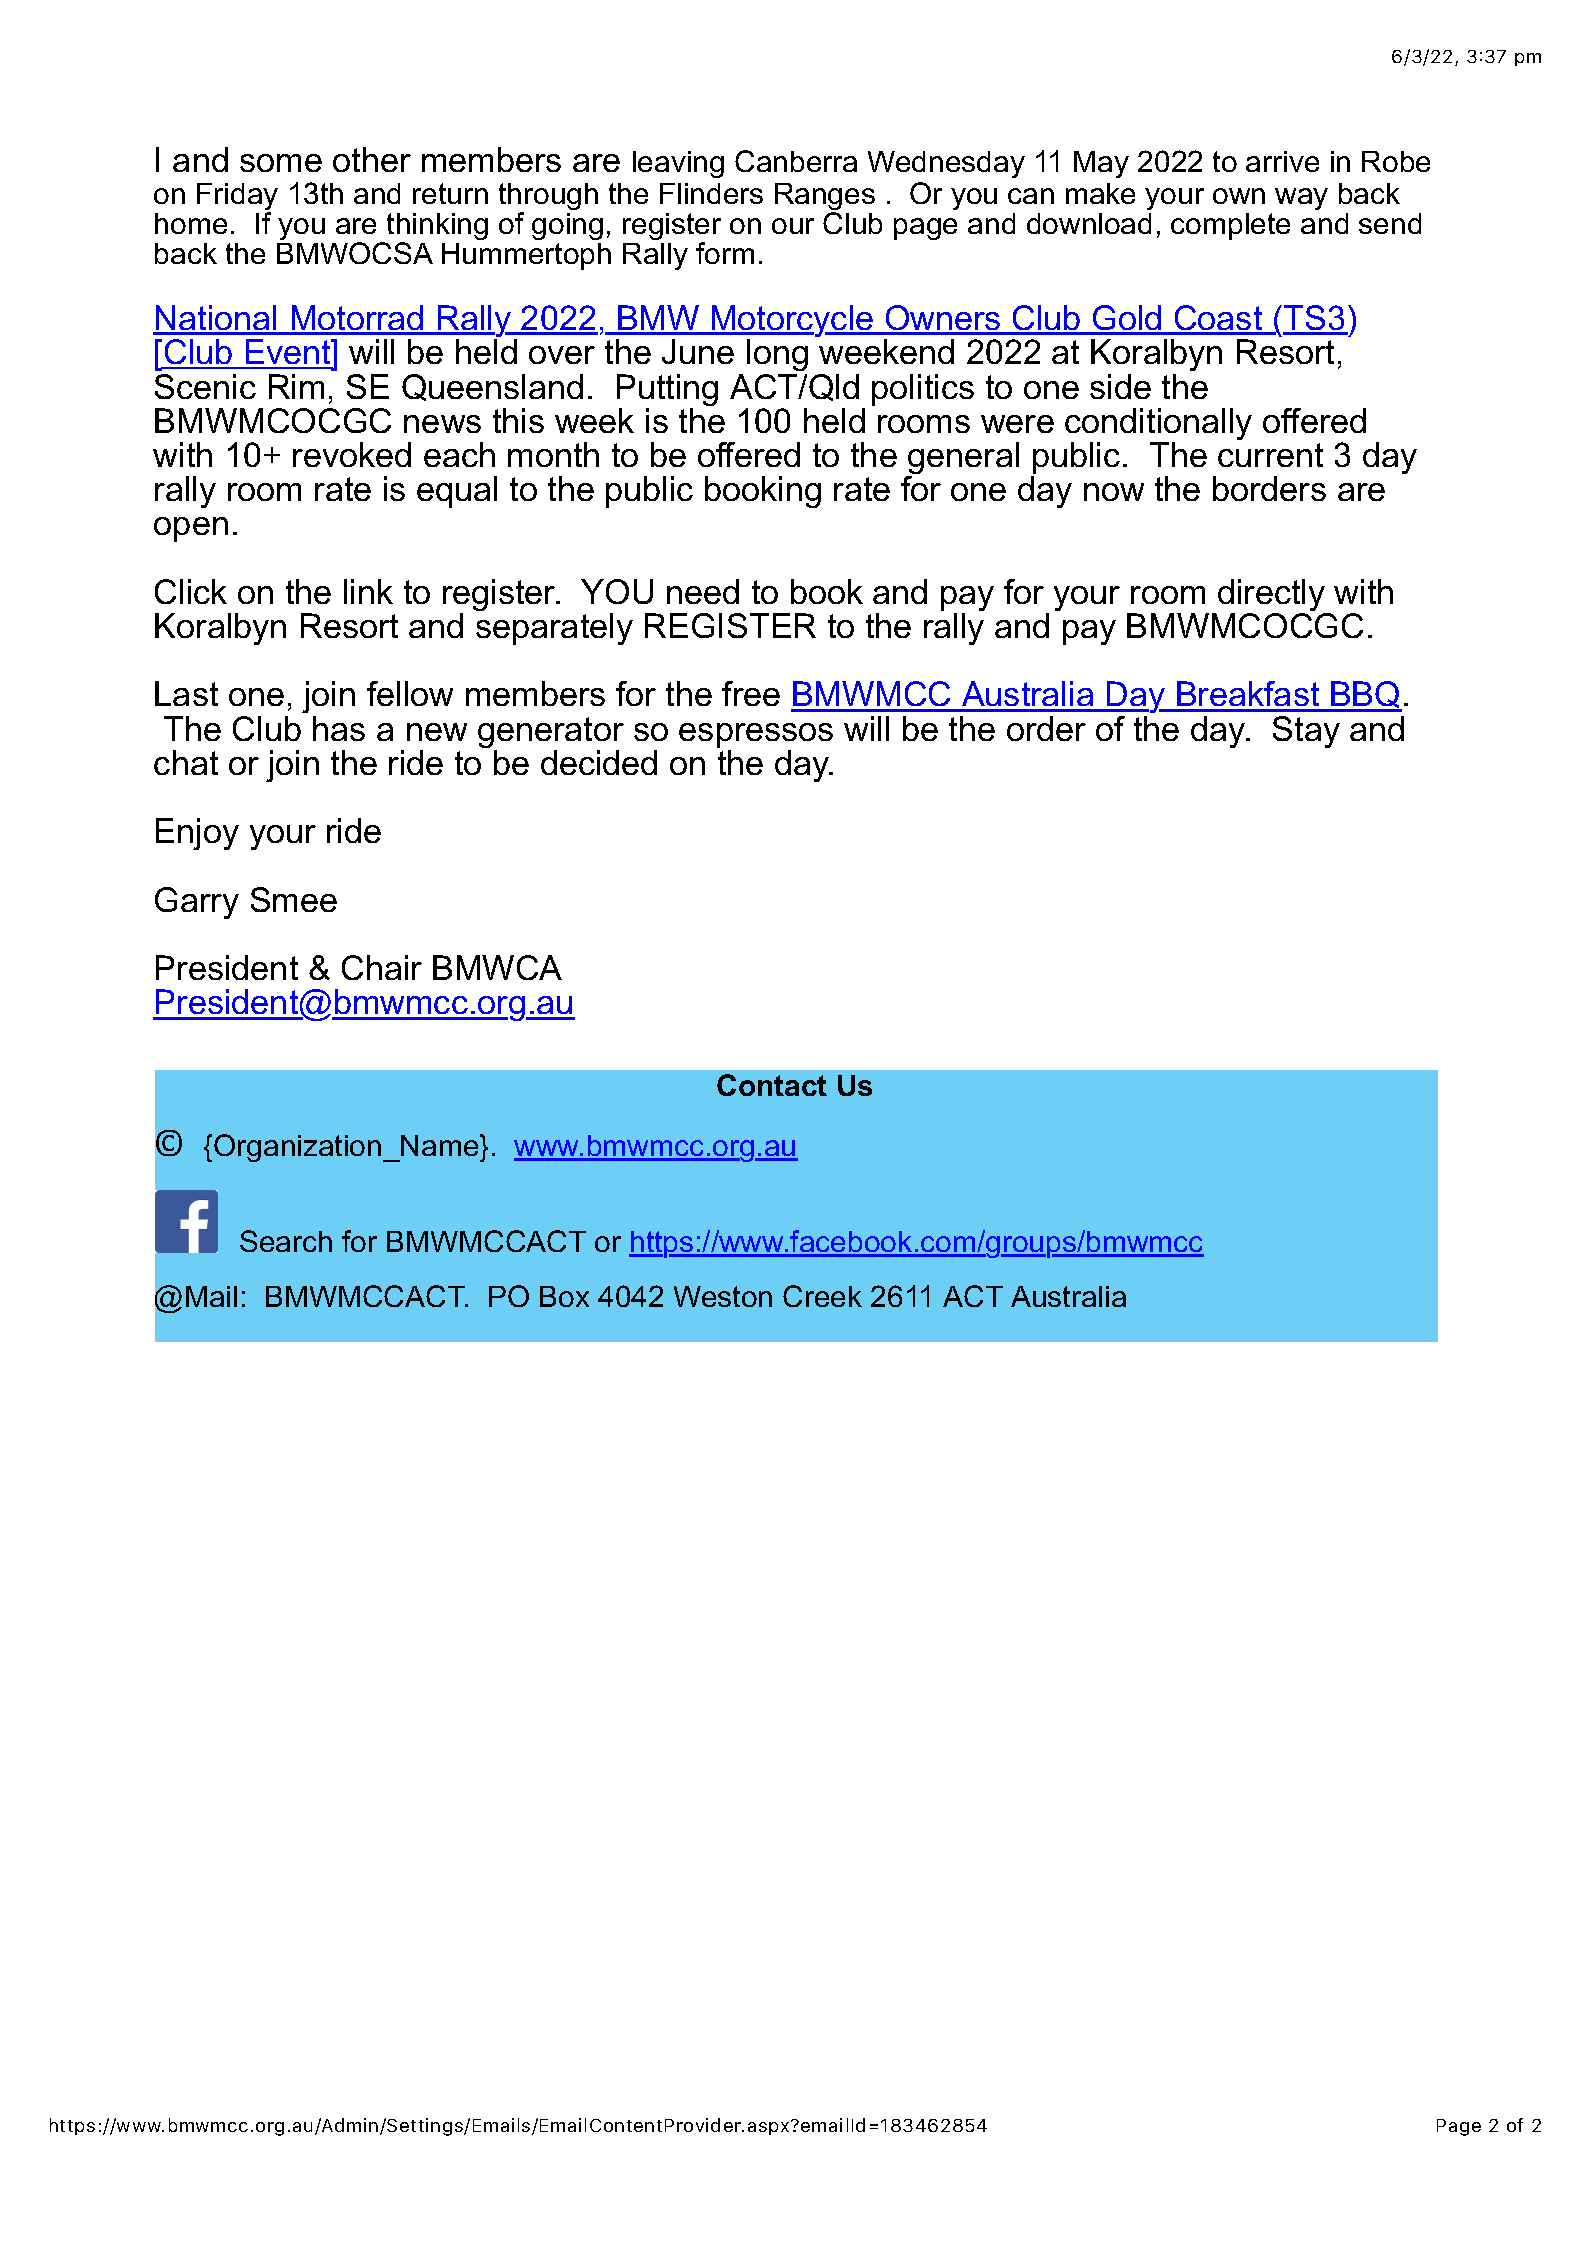 The image size is (1591, 2250). I want to click on Weston, so click(723, 1296).
